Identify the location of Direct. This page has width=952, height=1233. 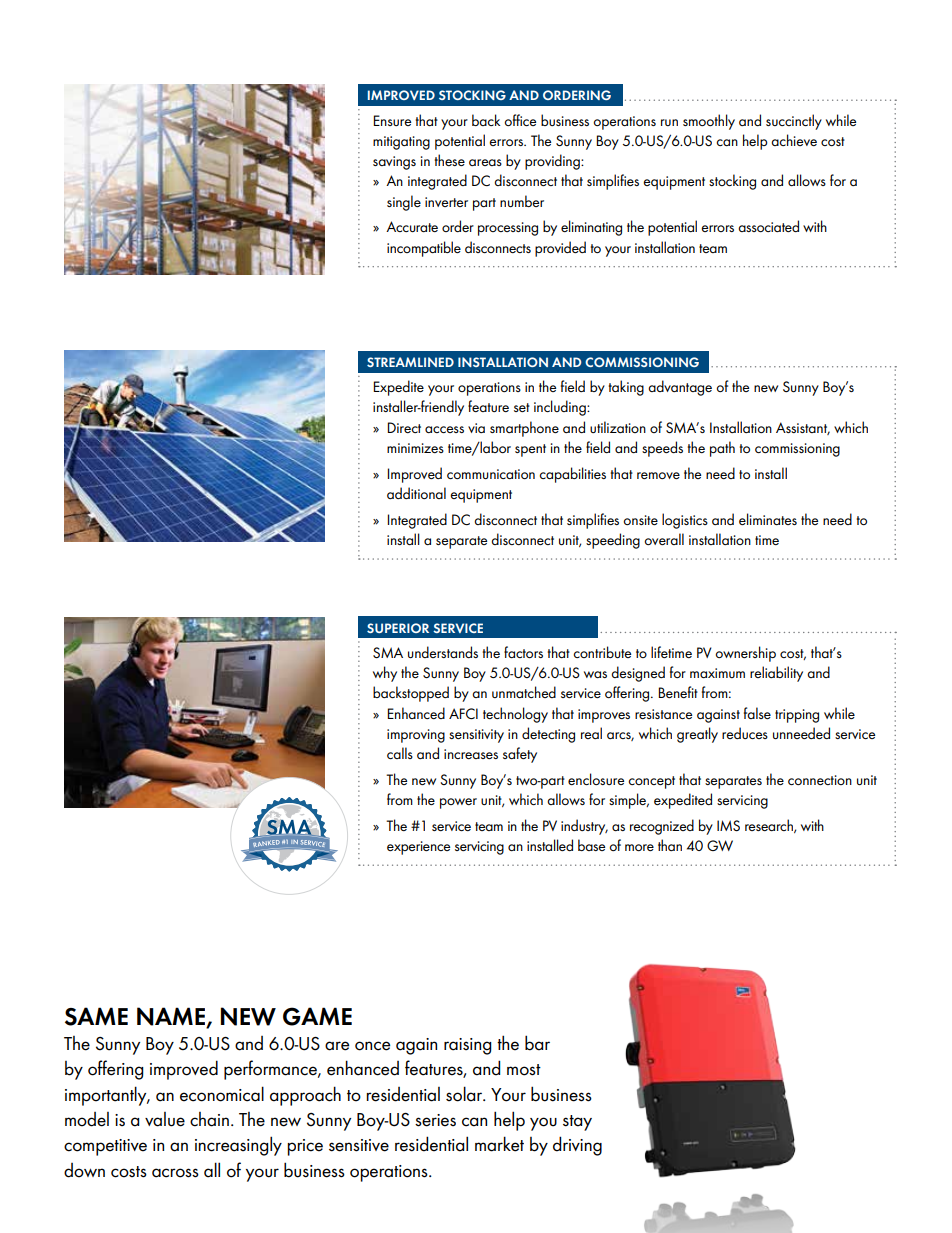
(404, 427).
